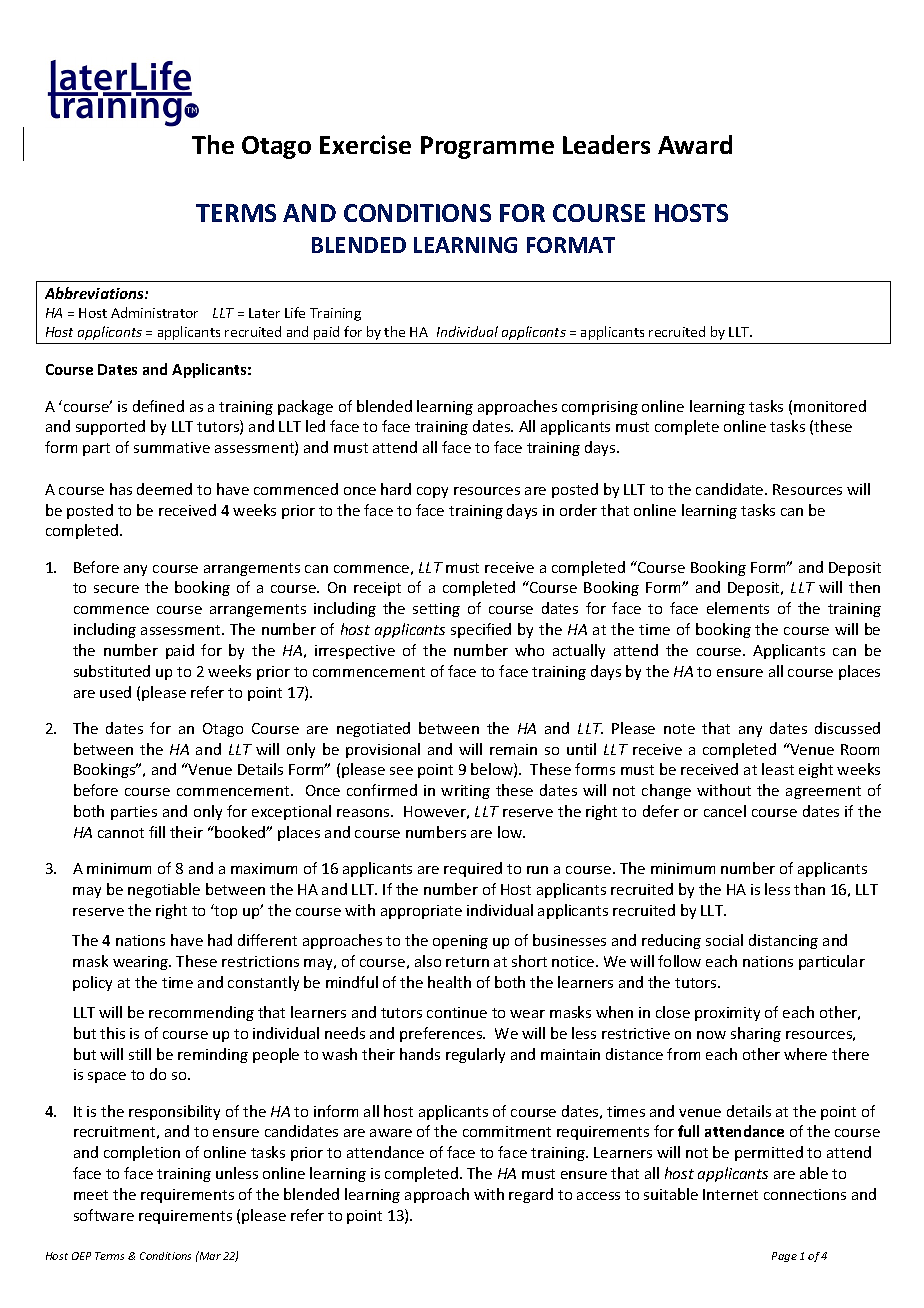 This page has width=924, height=1308. Describe the element at coordinates (220, 940) in the page. I see `had` at that location.
